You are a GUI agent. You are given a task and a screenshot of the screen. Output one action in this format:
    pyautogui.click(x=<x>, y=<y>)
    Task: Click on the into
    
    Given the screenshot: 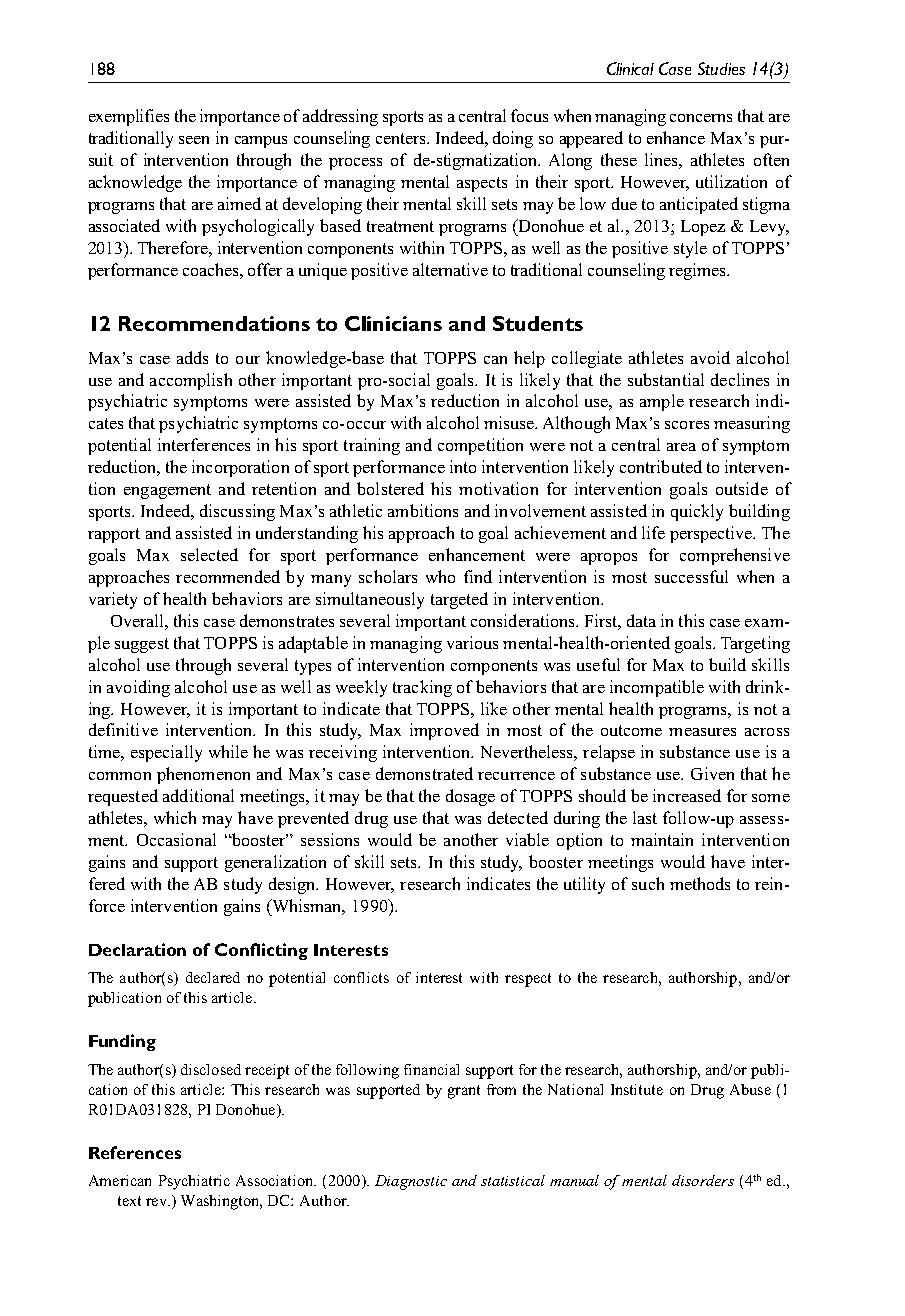 What is the action you would take?
    pyautogui.click(x=463, y=466)
